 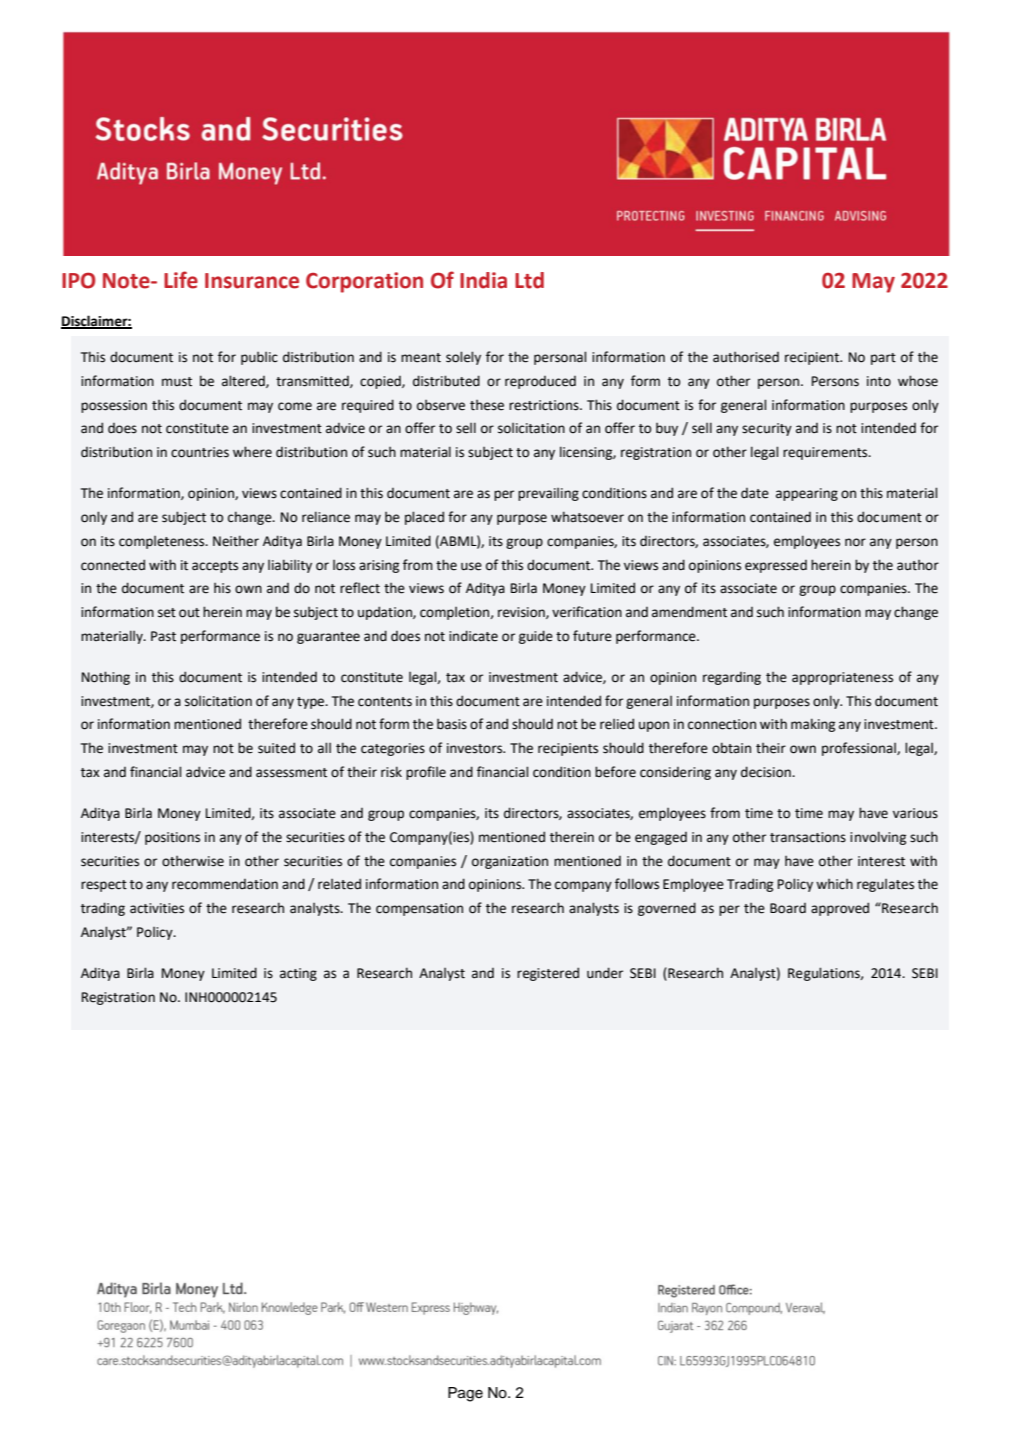 I want to click on positions, so click(x=172, y=838).
